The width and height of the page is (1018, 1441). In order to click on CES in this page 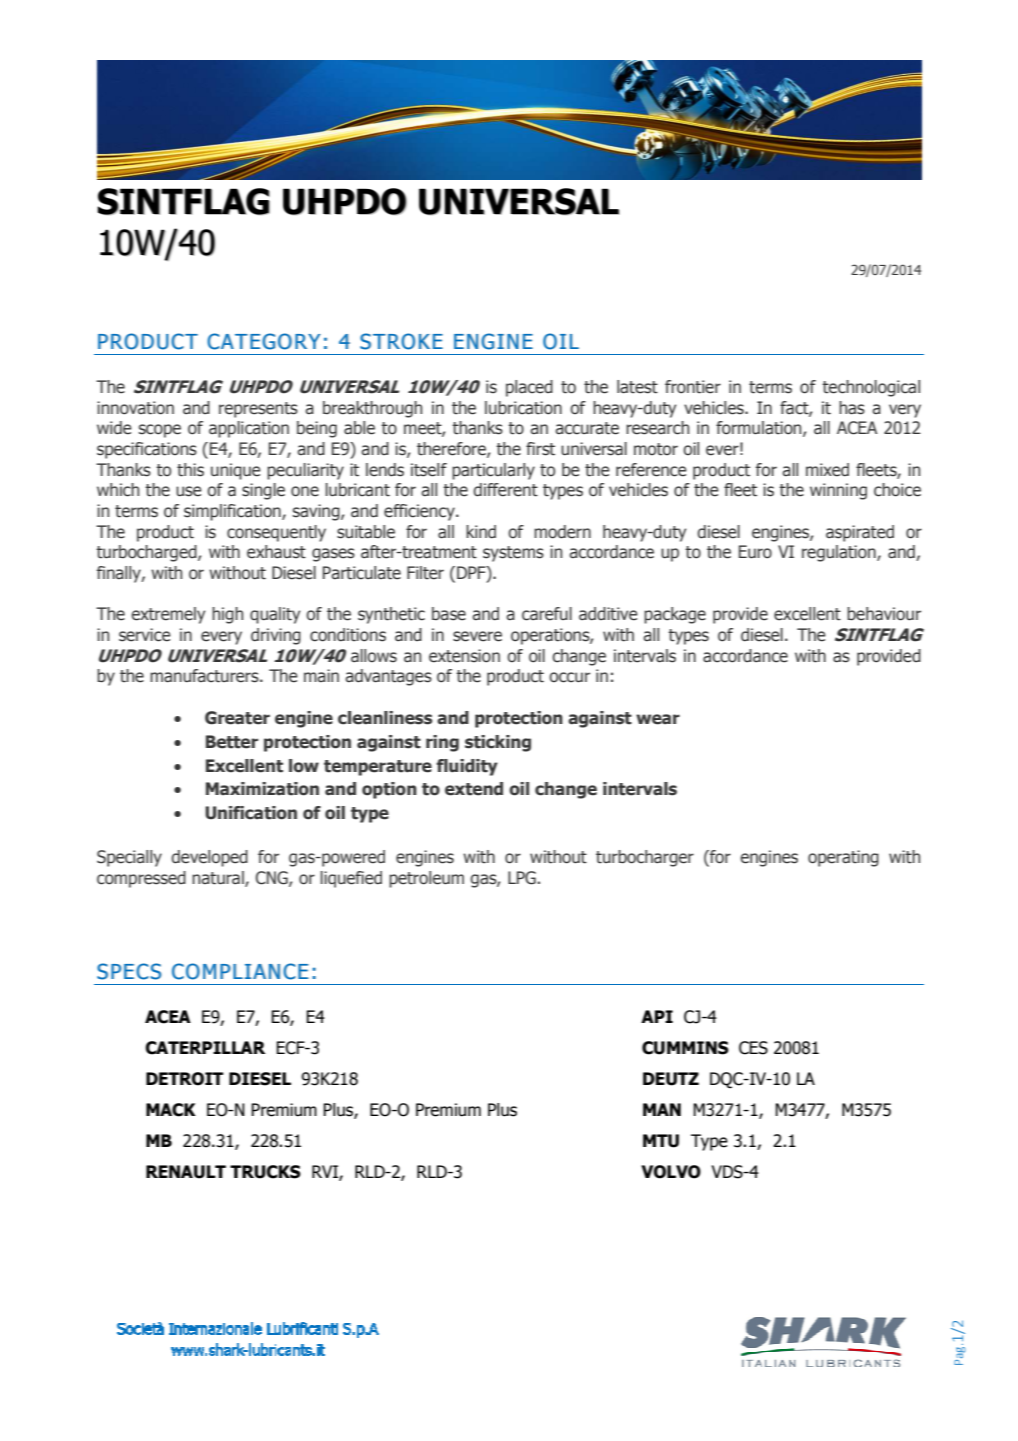, I will do `click(753, 1048)`.
